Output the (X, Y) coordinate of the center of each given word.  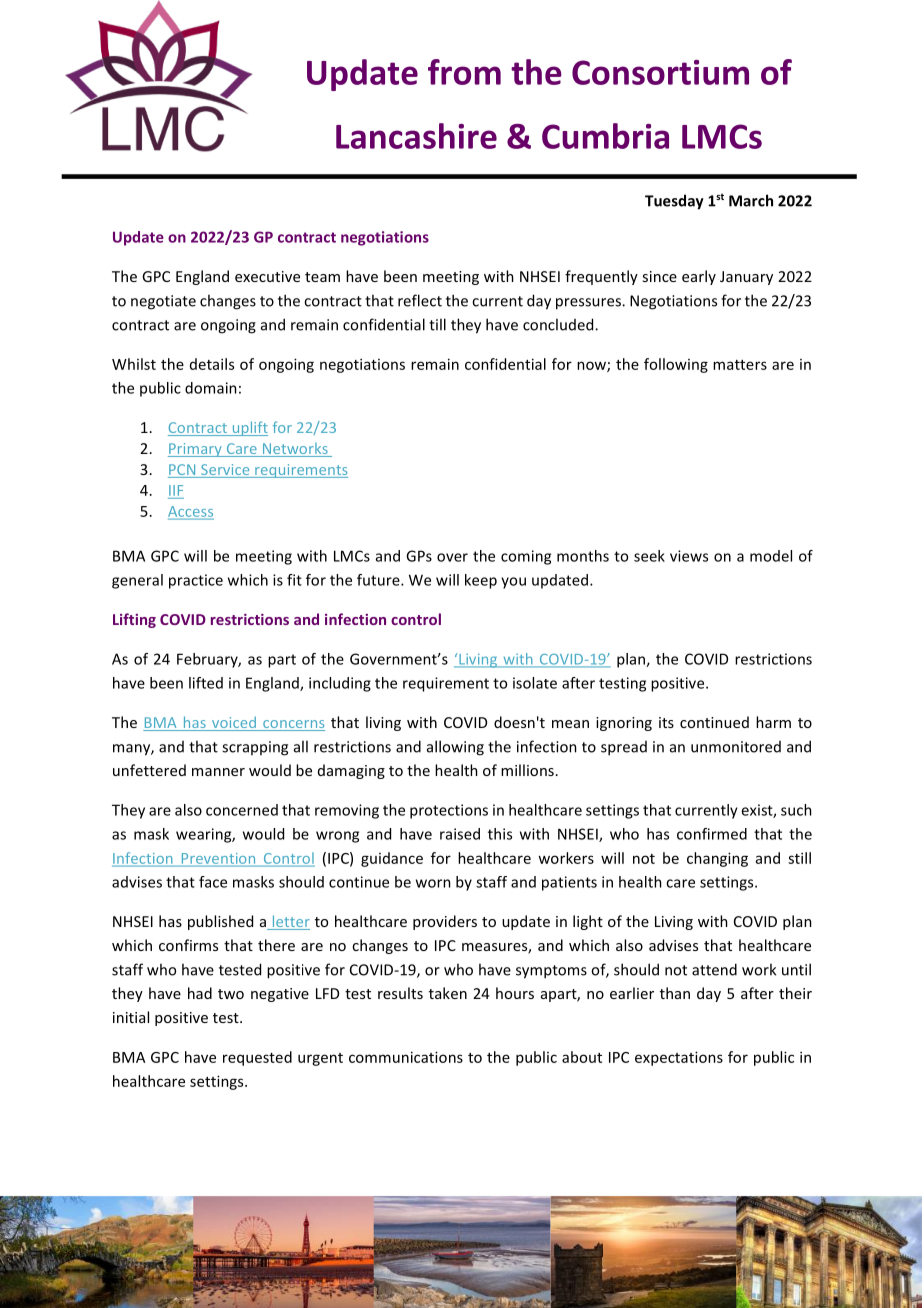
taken (448, 993)
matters (740, 365)
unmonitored (736, 747)
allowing (455, 748)
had (200, 993)
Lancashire (416, 136)
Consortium (660, 72)
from (464, 72)
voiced (234, 724)
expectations (679, 1058)
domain (211, 388)
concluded (559, 324)
